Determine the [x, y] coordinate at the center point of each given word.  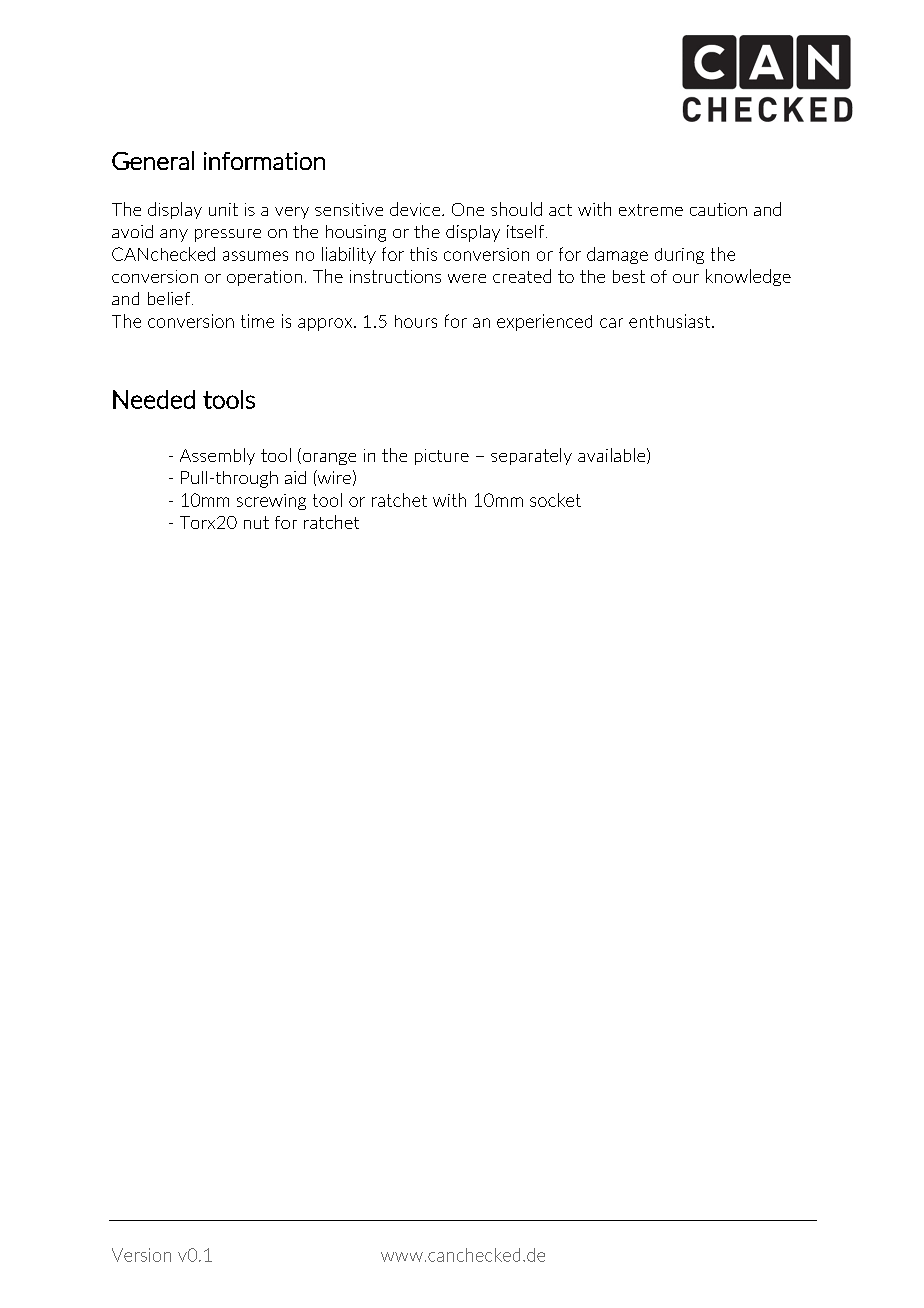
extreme [651, 210]
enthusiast [671, 321]
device [416, 209]
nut [256, 522]
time [257, 321]
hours [416, 321]
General [153, 160]
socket [555, 500]
